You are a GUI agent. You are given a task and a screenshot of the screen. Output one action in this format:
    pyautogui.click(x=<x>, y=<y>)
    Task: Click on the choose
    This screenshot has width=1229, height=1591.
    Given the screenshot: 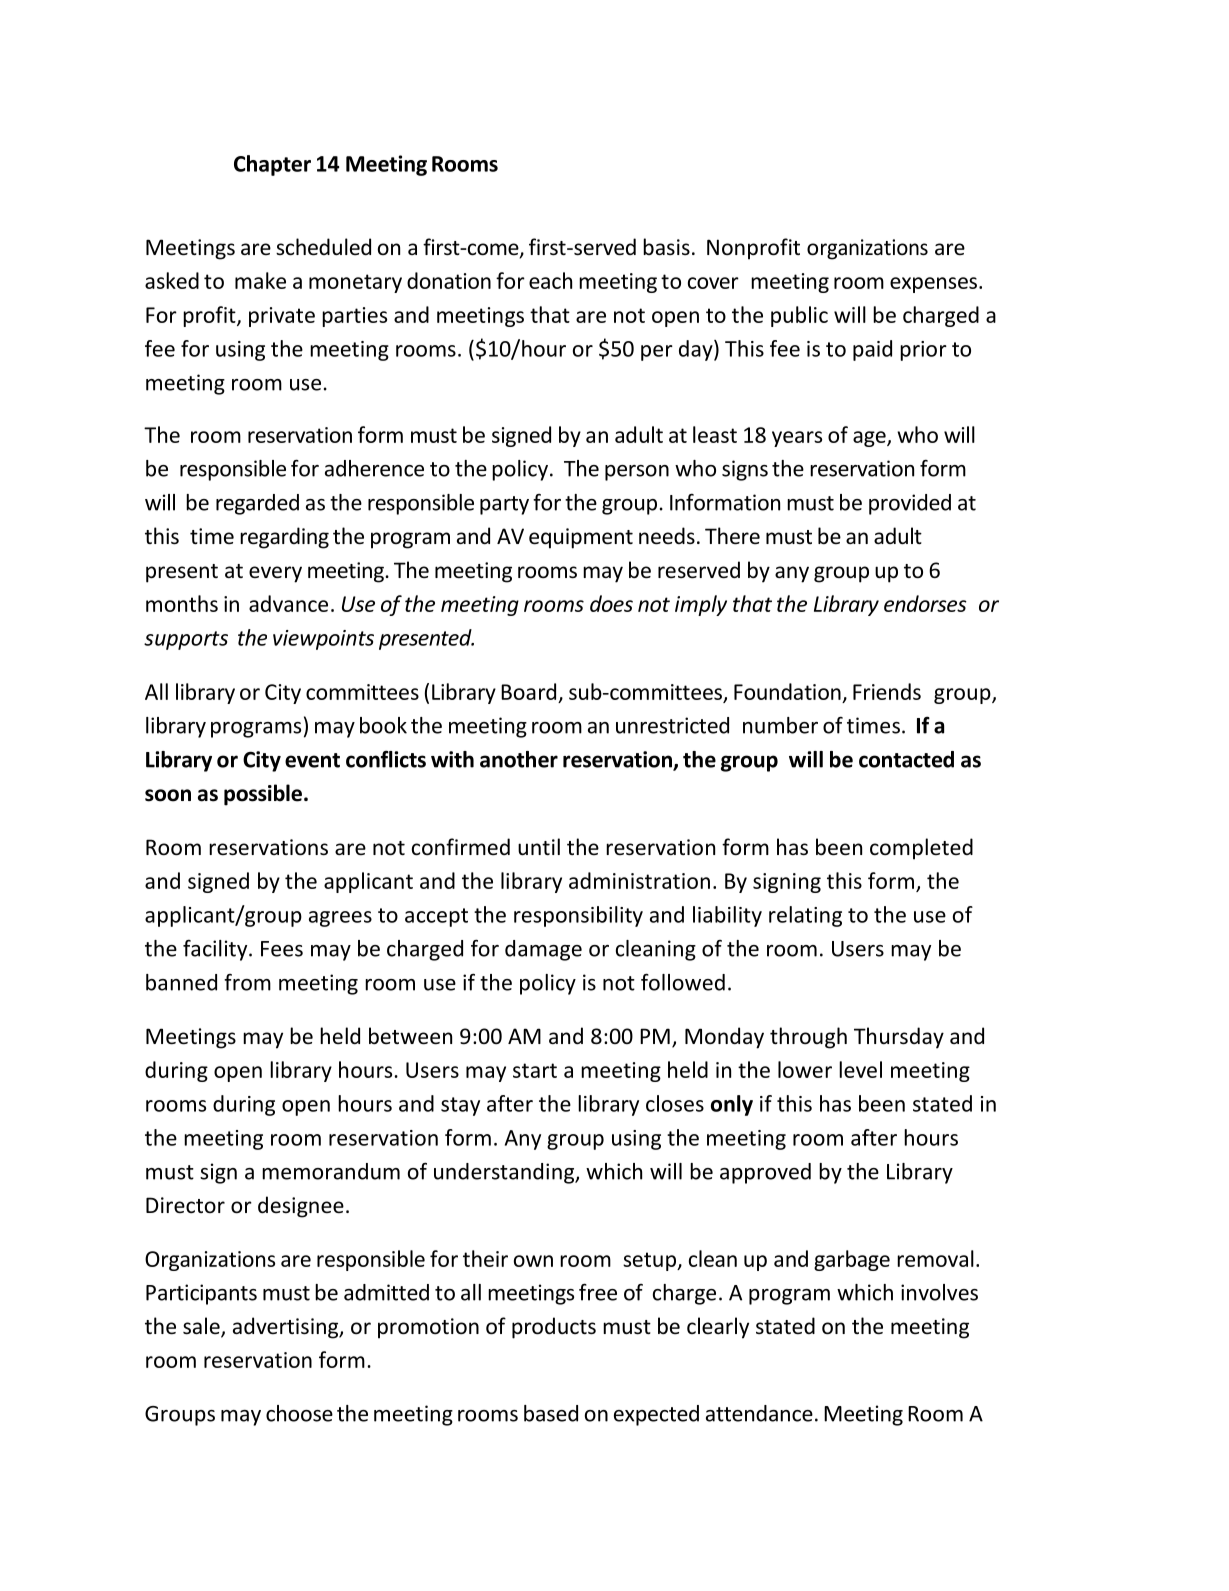 What is the action you would take?
    pyautogui.click(x=299, y=1413)
